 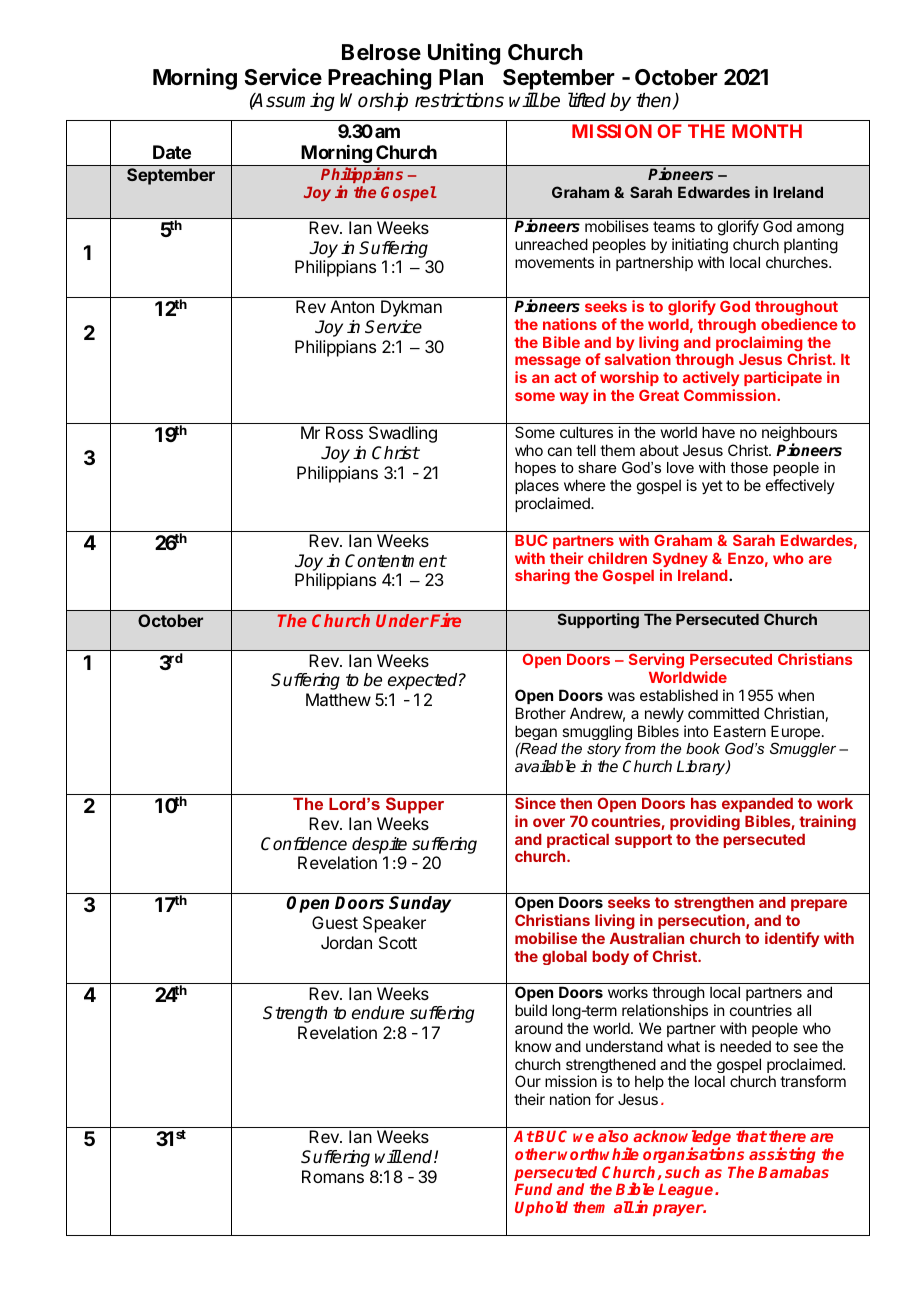 I want to click on when, so click(x=796, y=695).
